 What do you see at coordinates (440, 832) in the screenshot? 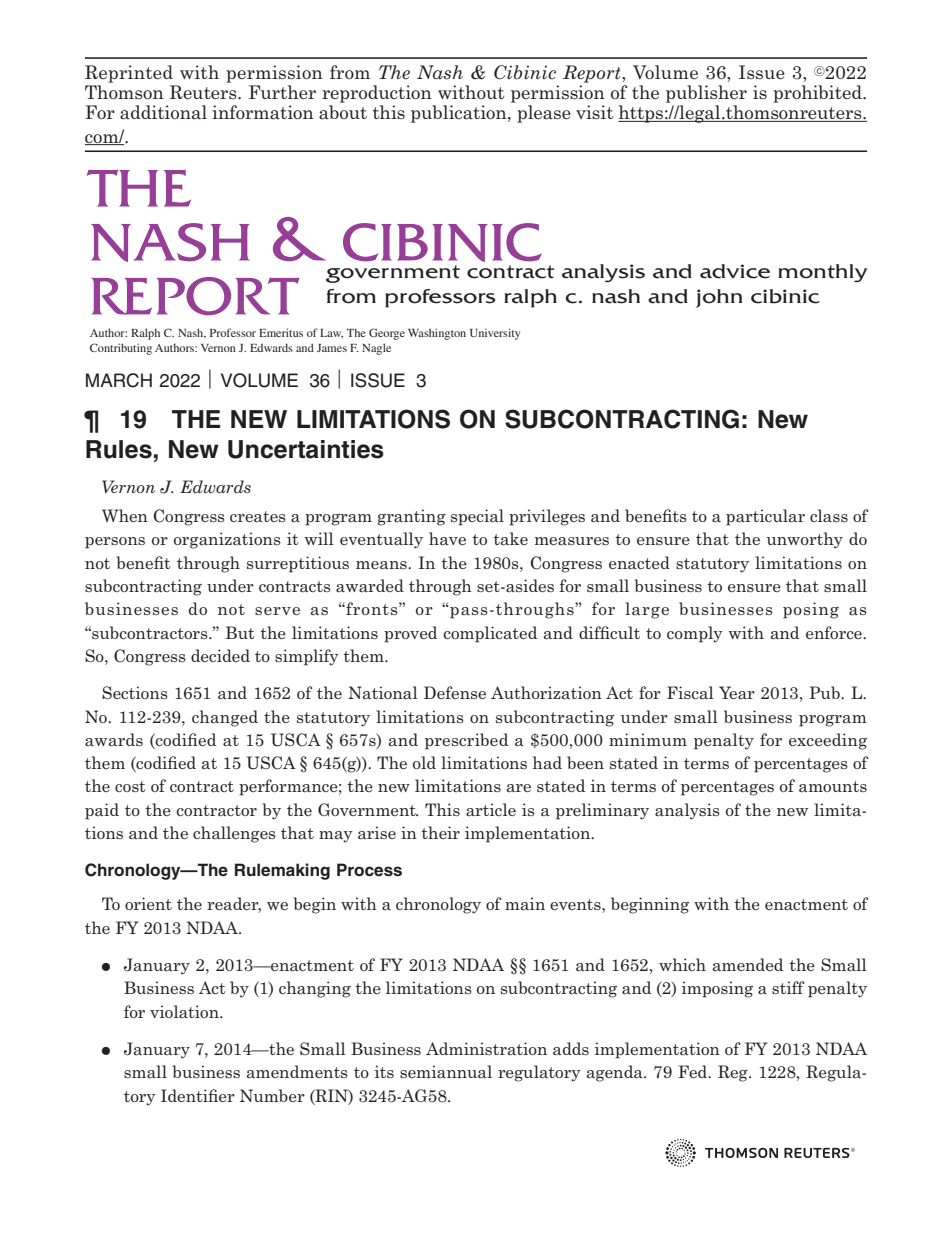
I see `their` at bounding box center [440, 832].
